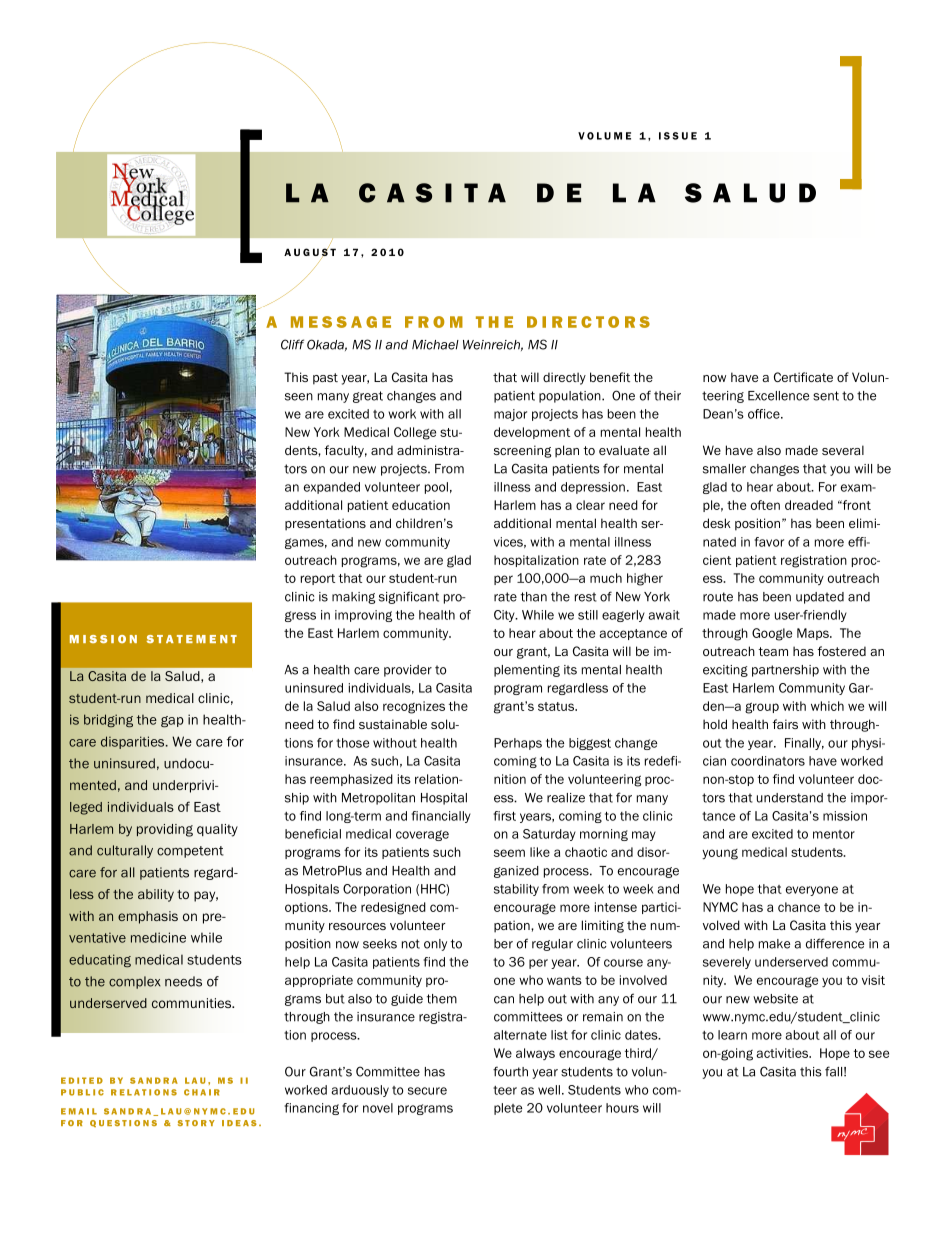 The height and width of the screenshot is (1233, 952). I want to click on gap, so click(172, 722).
